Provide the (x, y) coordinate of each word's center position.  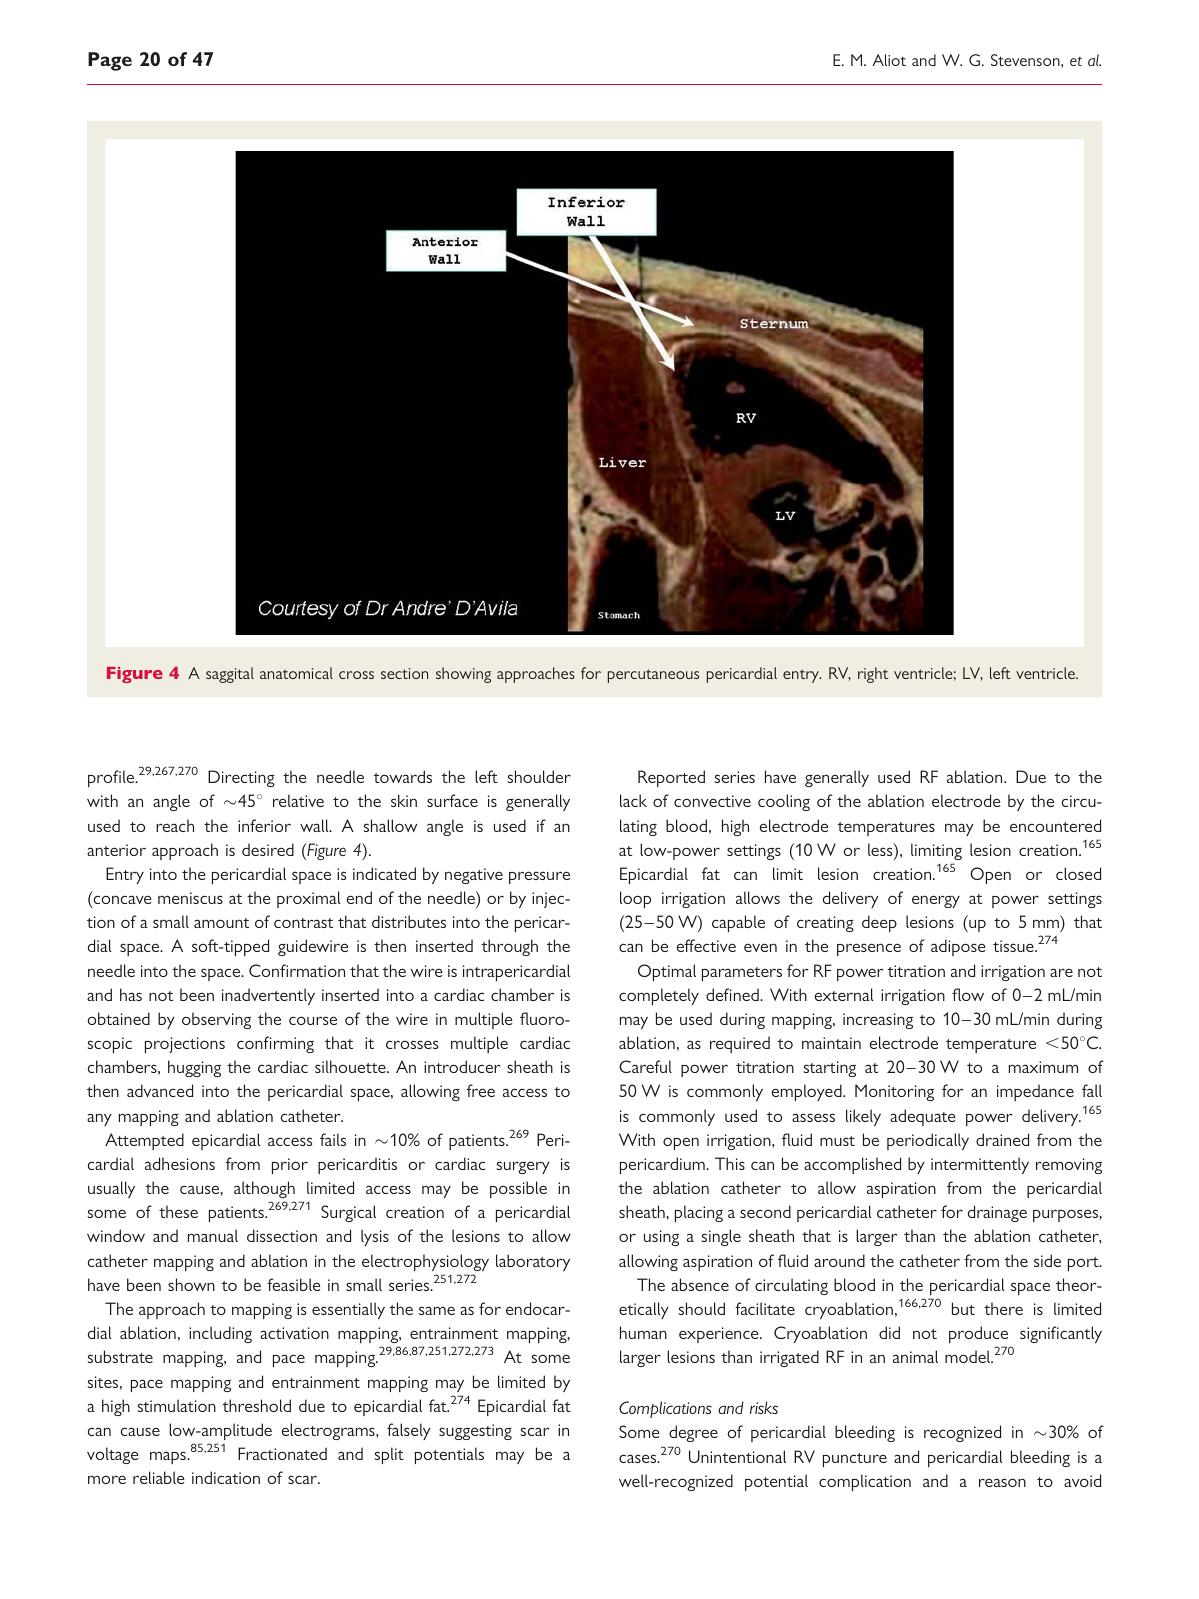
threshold (257, 1405)
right (873, 675)
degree (693, 1433)
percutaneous (653, 676)
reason (1002, 1482)
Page (110, 61)
